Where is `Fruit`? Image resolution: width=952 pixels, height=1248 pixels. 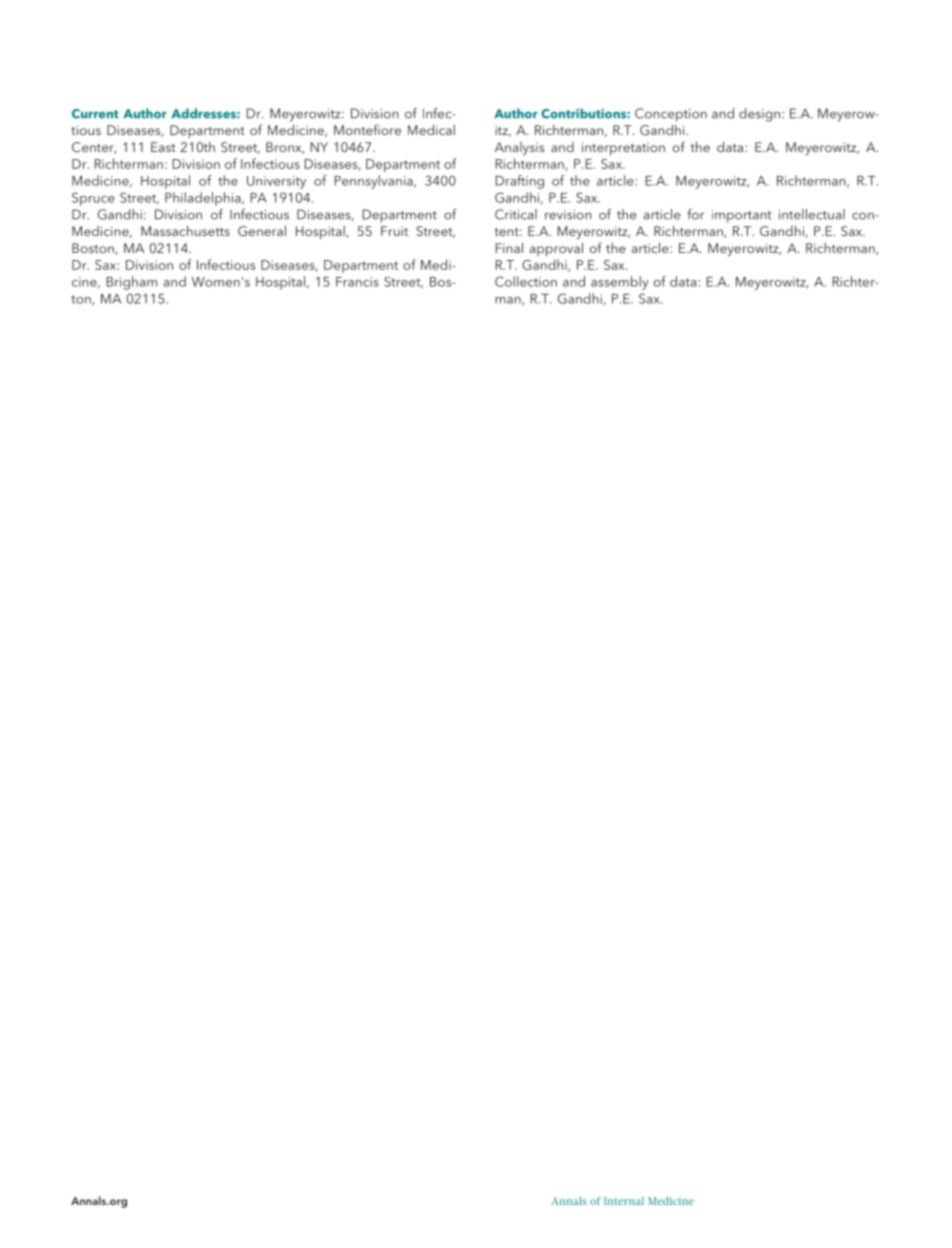
Fruit is located at coordinates (394, 231).
